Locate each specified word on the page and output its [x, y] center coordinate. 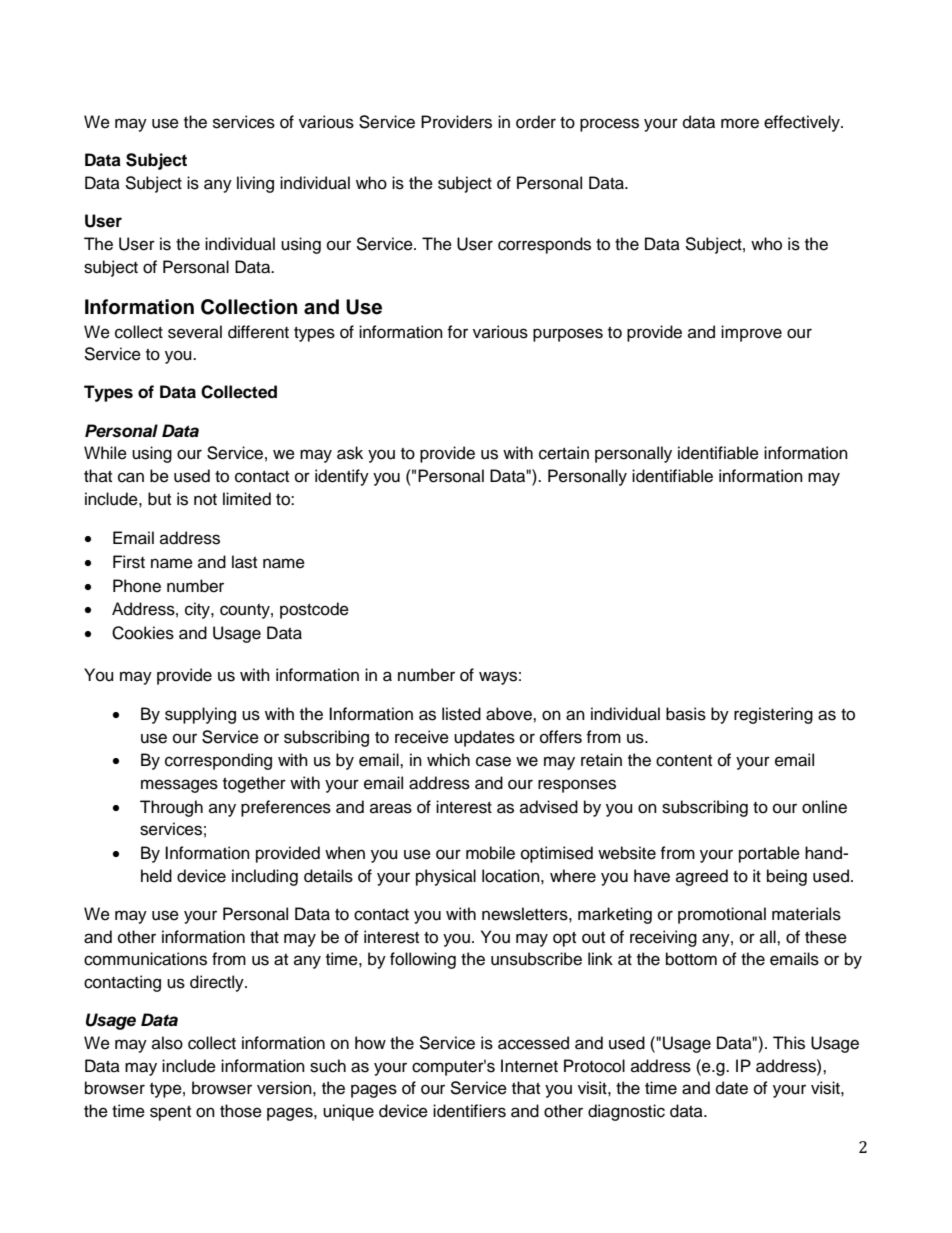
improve [751, 333]
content [684, 761]
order [536, 122]
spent [170, 1113]
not [205, 500]
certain [564, 453]
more [740, 123]
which [448, 760]
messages [179, 786]
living [255, 184]
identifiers [469, 1111]
